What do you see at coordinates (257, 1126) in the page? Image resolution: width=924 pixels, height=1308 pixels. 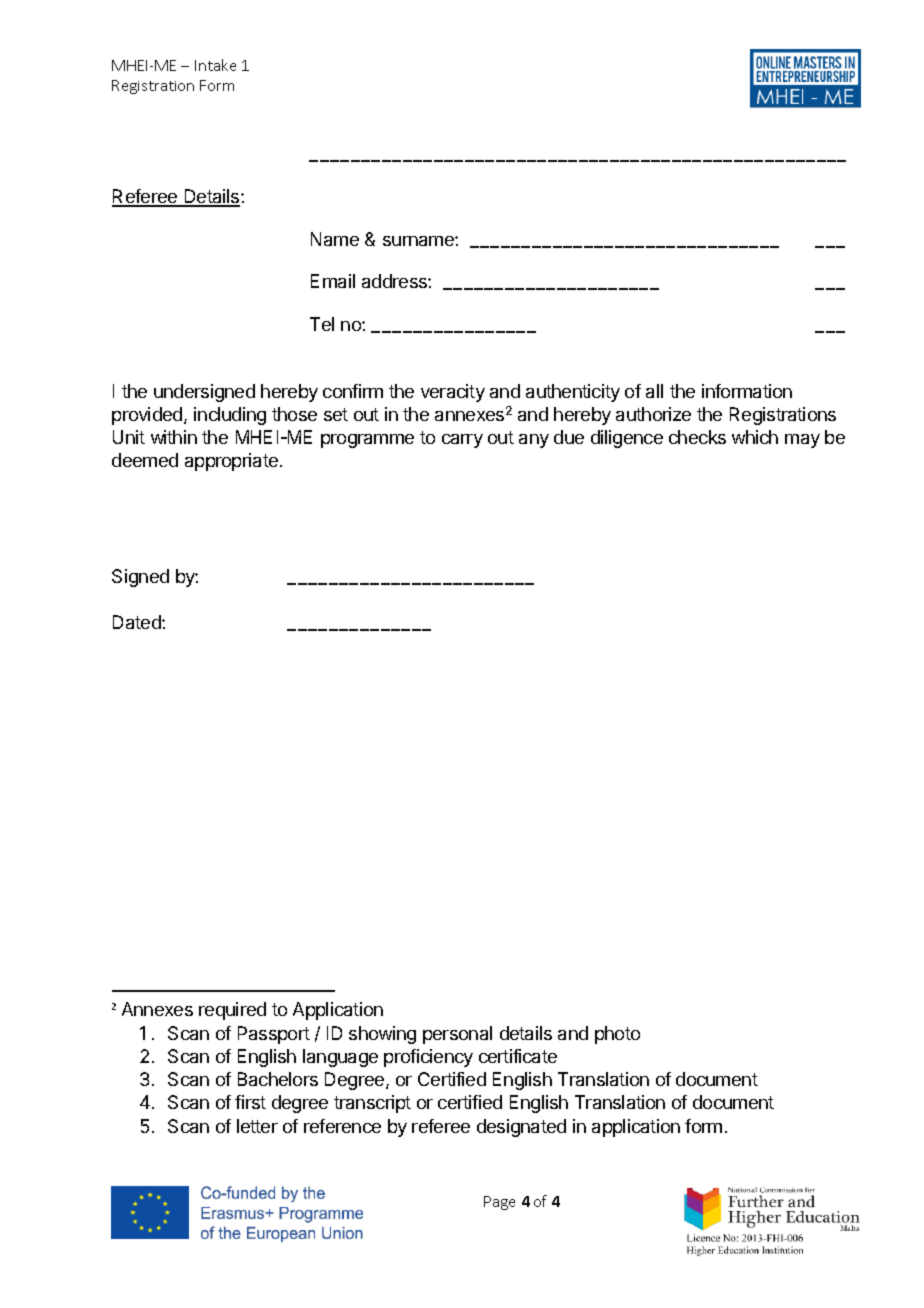 I see `letter` at bounding box center [257, 1126].
